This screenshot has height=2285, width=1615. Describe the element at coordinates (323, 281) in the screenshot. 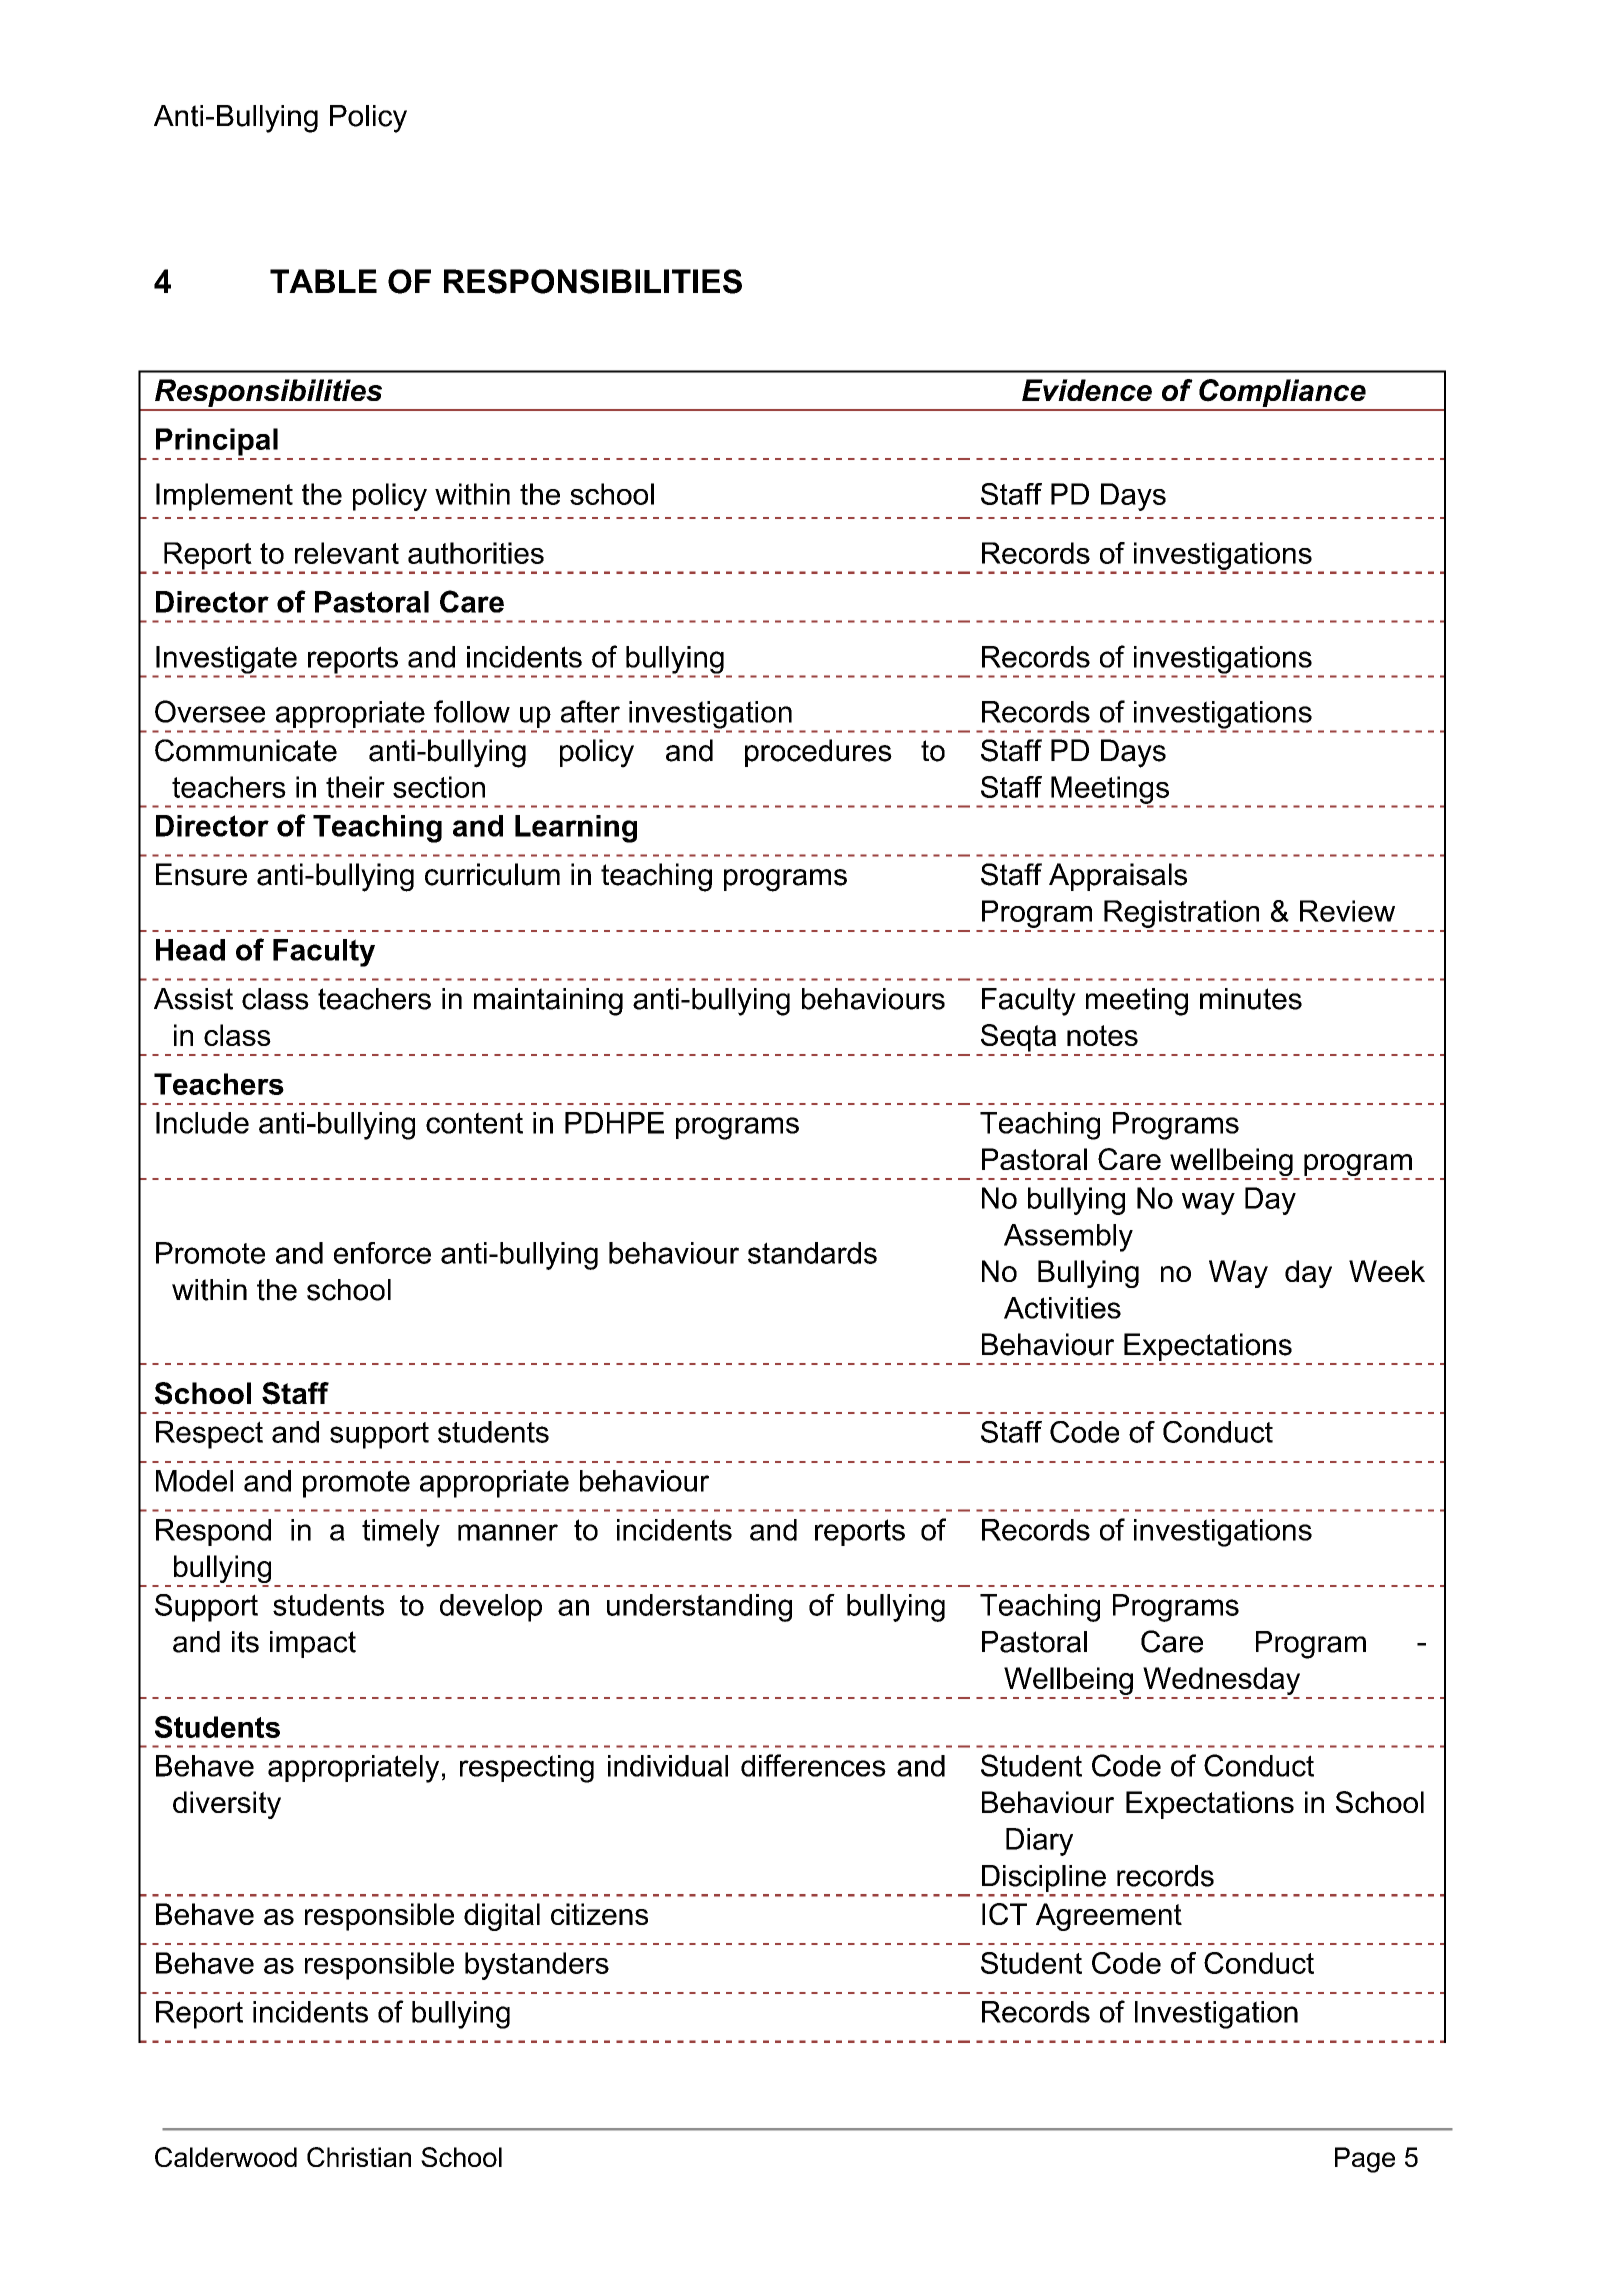

I see `TABLE` at that location.
